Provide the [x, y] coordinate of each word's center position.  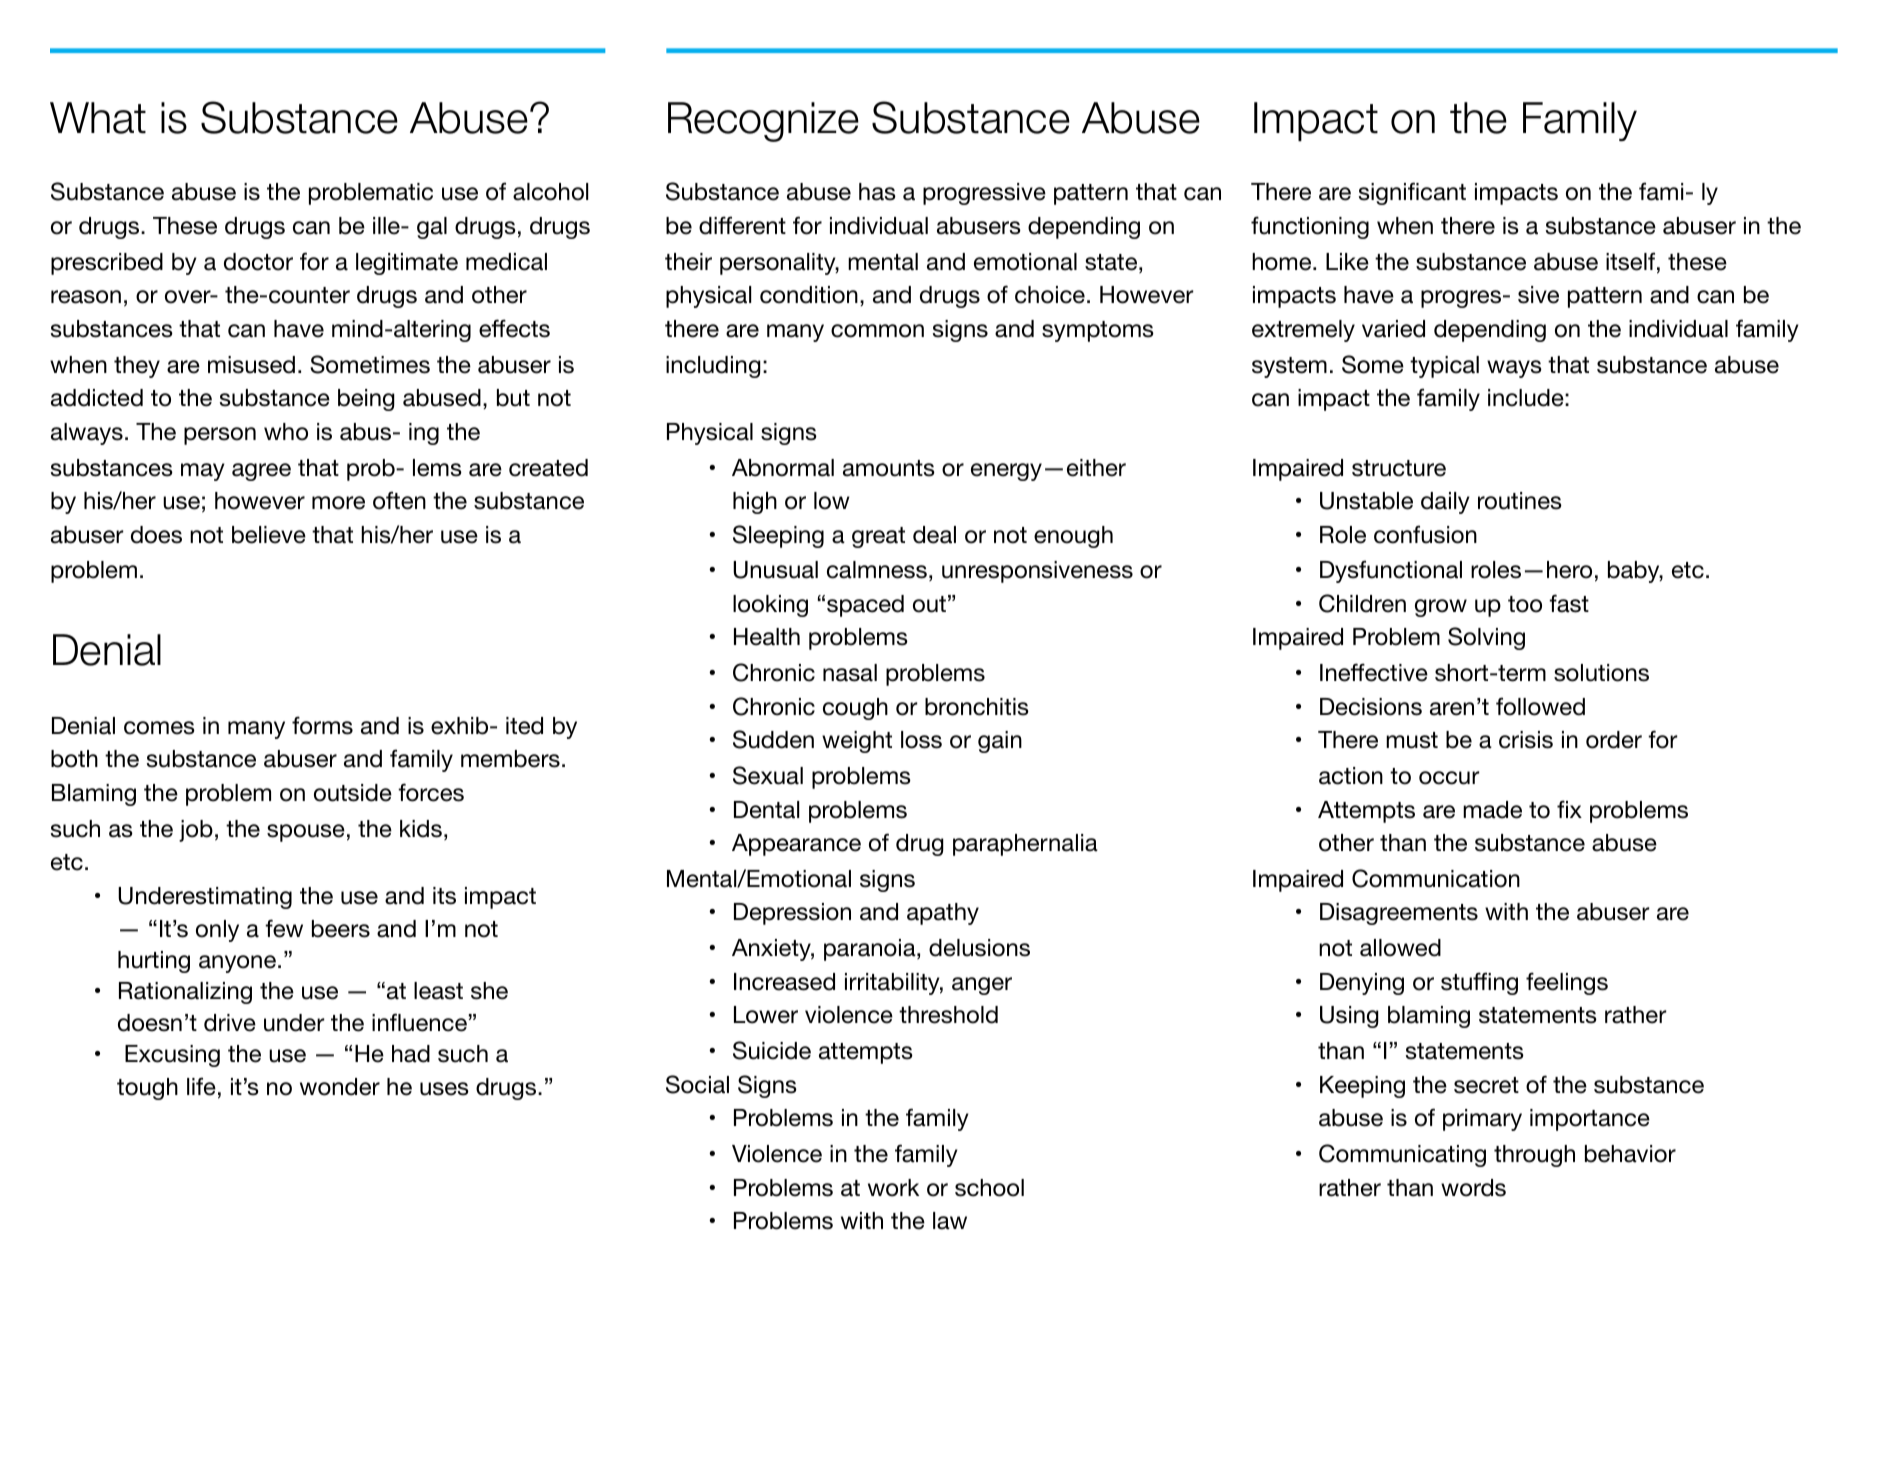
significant [1412, 193]
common [877, 331]
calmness [877, 570]
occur [1449, 778]
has [877, 192]
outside [353, 793]
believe [269, 535]
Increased [784, 982]
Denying [1362, 984]
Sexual [768, 775]
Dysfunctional [1391, 571]
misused [251, 365]
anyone [237, 964]
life [201, 1086]
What [98, 118]
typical [1444, 367]
